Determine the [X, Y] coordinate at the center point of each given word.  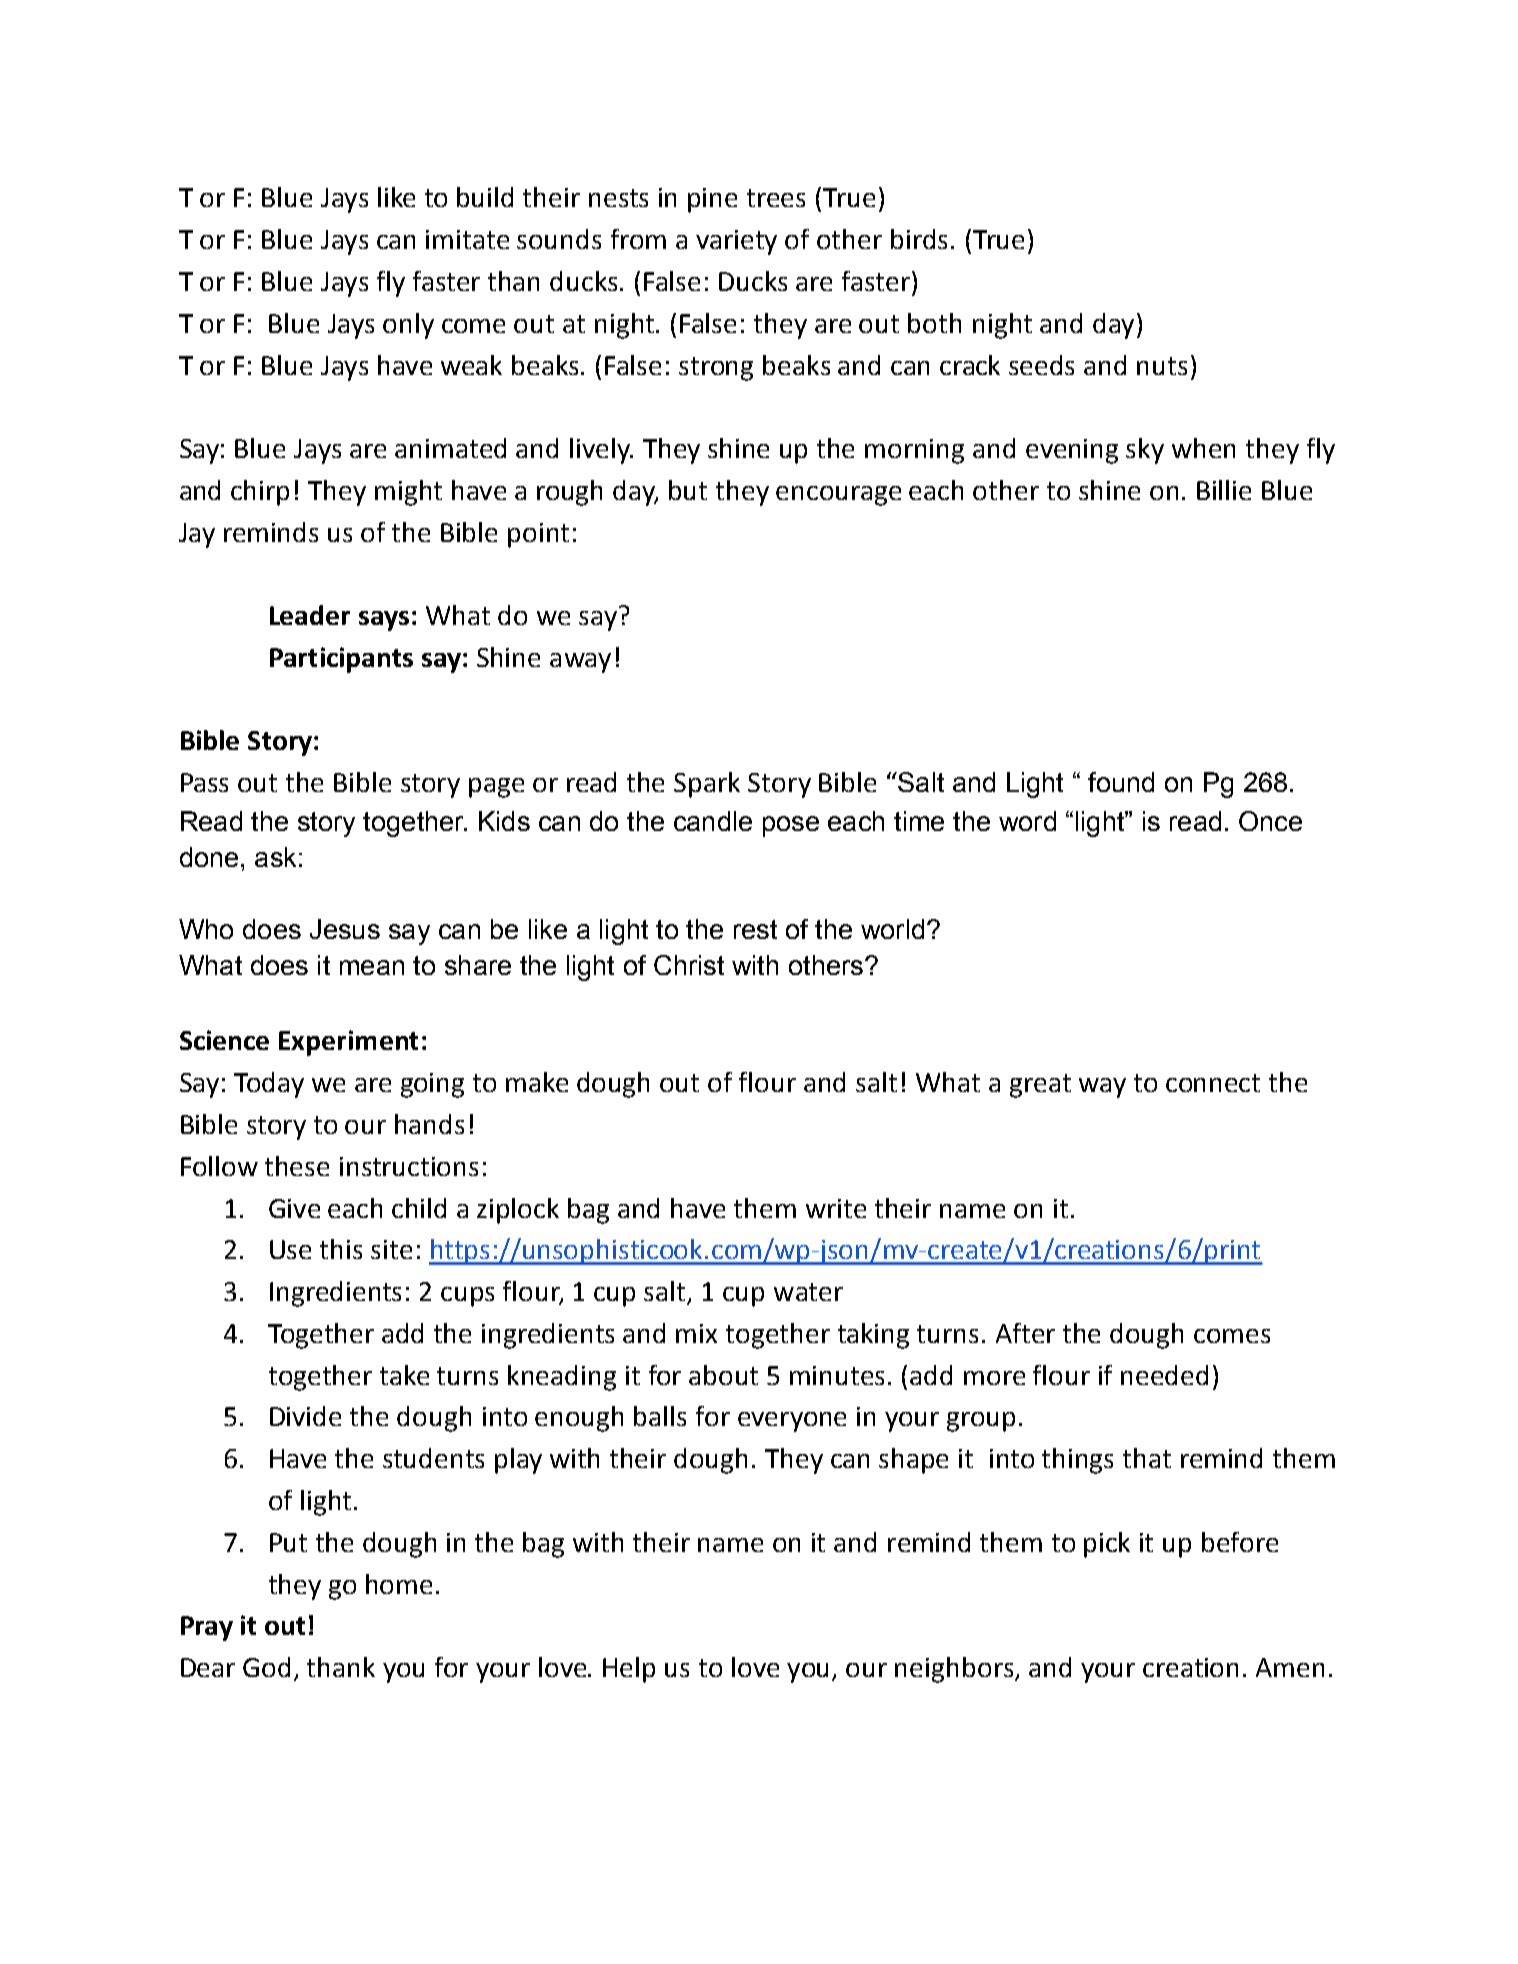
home [399, 1584]
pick [1107, 1545]
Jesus [345, 929]
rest [755, 929]
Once [1270, 821]
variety [736, 242]
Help [629, 1670]
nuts [1162, 366]
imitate [467, 239]
